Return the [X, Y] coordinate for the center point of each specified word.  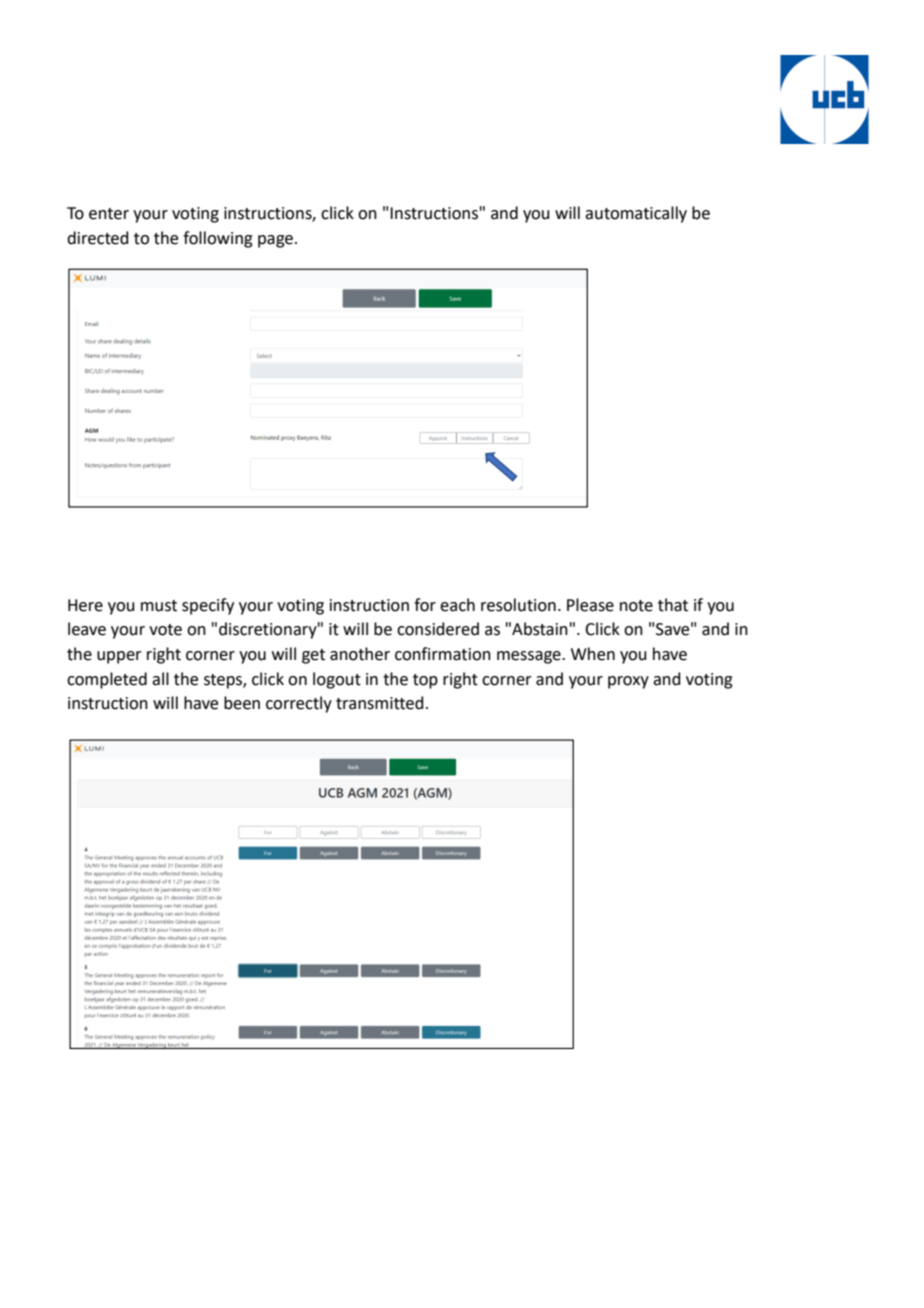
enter [109, 214]
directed [98, 238]
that [673, 605]
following [218, 239]
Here [85, 605]
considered [438, 629]
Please [590, 605]
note [636, 606]
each [457, 605]
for [425, 605]
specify [208, 606]
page [275, 241]
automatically [636, 214]
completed [107, 680]
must [159, 606]
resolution [518, 605]
